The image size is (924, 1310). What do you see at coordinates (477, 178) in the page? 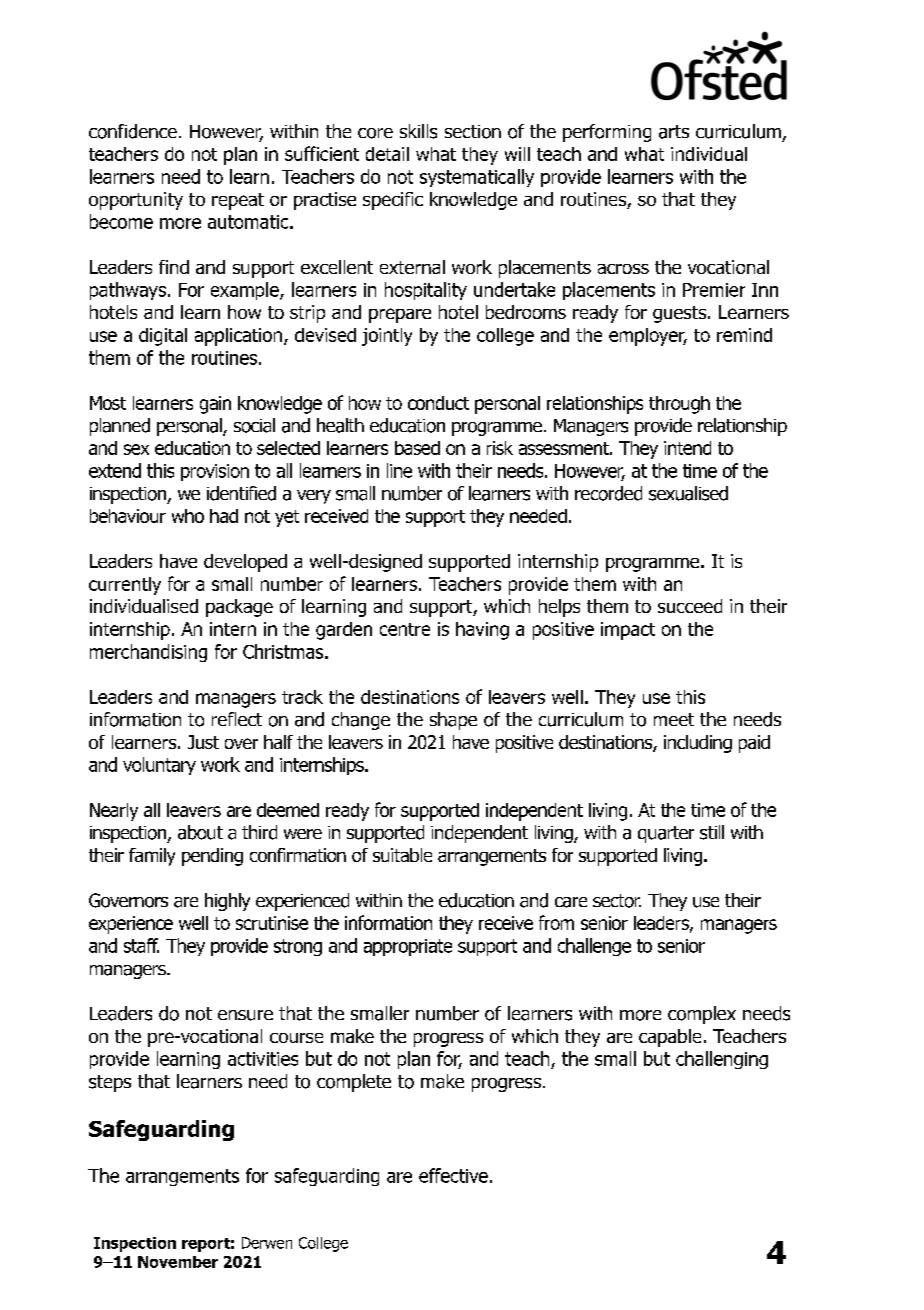
I see `systematically` at bounding box center [477, 178].
